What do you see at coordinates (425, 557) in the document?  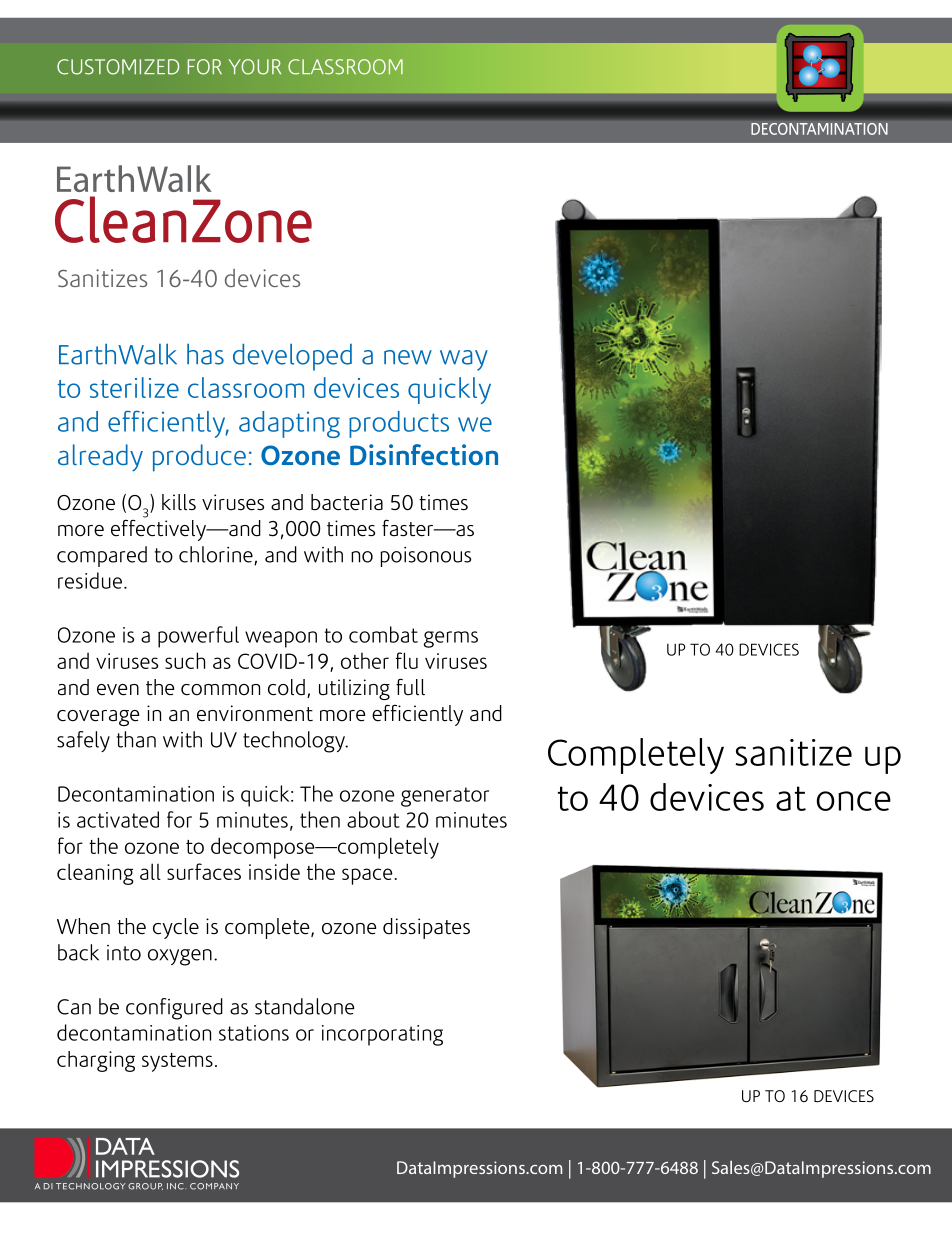 I see `poisonous` at bounding box center [425, 557].
